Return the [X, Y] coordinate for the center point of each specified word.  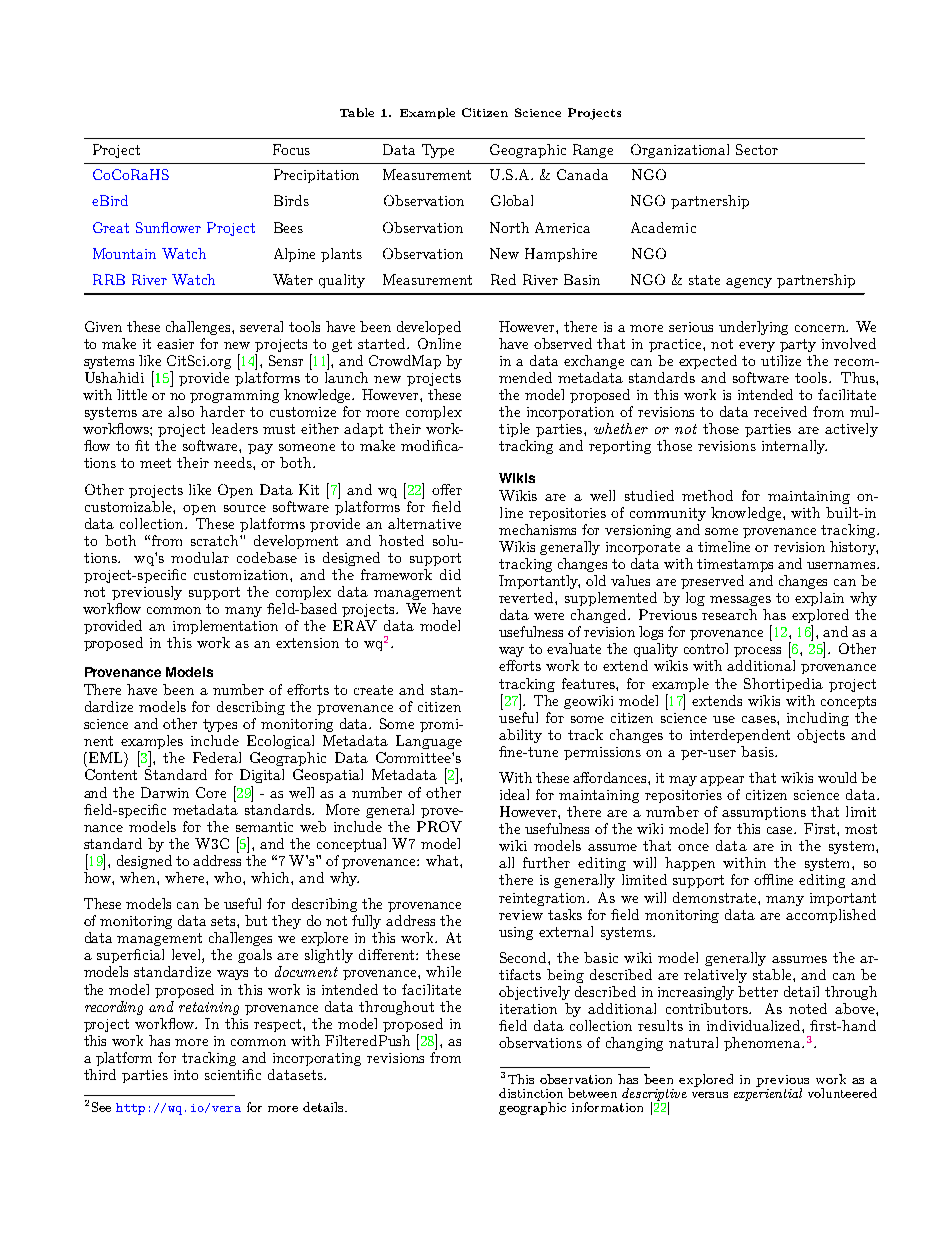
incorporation [570, 413]
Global [512, 200]
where [186, 877]
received [780, 411]
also [181, 411]
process [757, 652]
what [443, 860]
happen [690, 864]
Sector [757, 149]
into [186, 1075]
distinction [531, 1093]
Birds [291, 200]
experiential [768, 1093]
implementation [225, 627]
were [549, 616]
